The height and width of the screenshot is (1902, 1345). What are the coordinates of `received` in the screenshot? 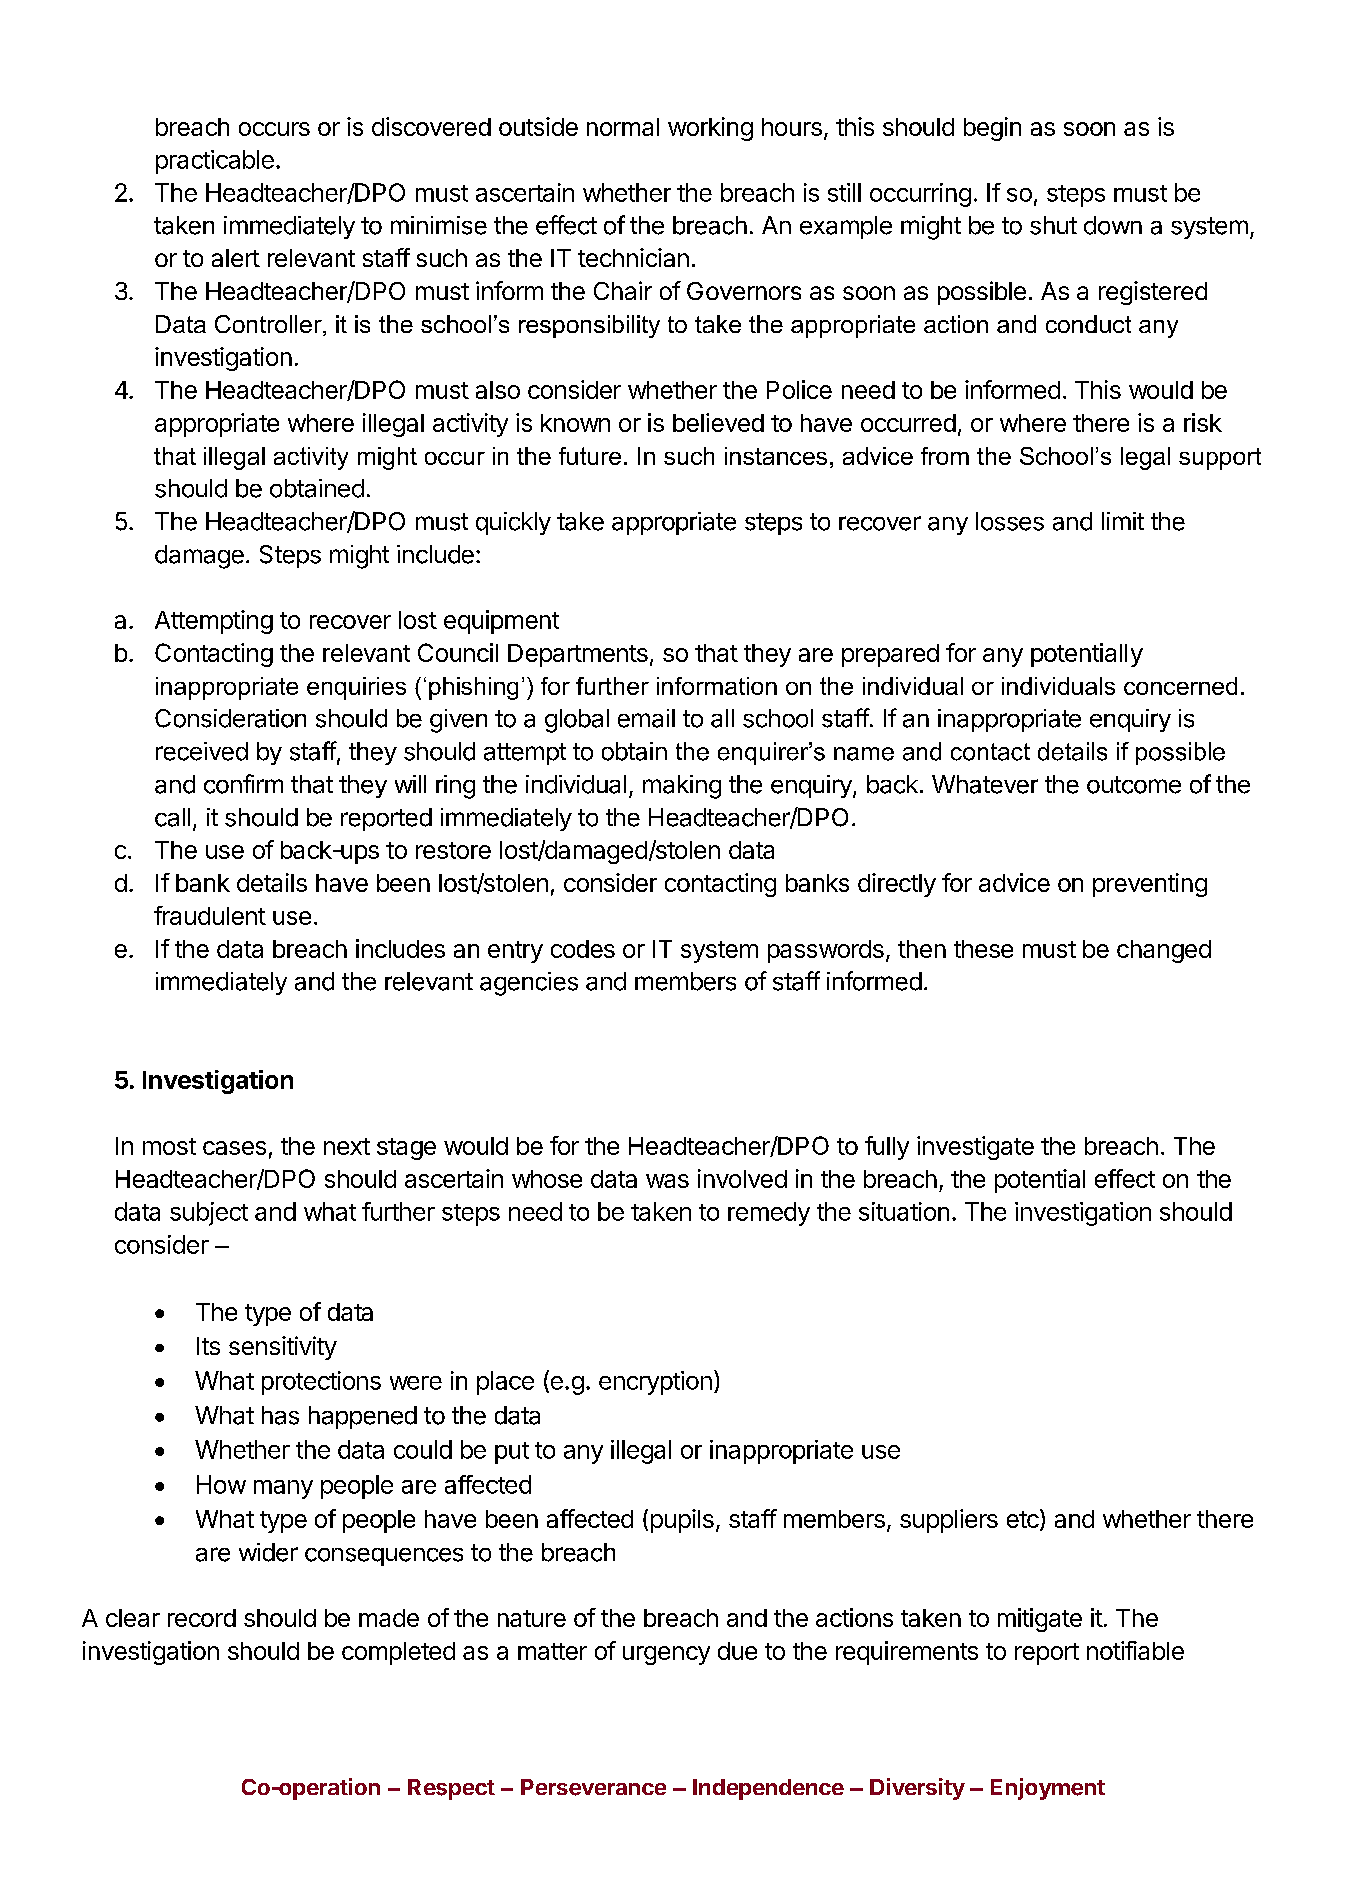 It's located at (202, 751).
